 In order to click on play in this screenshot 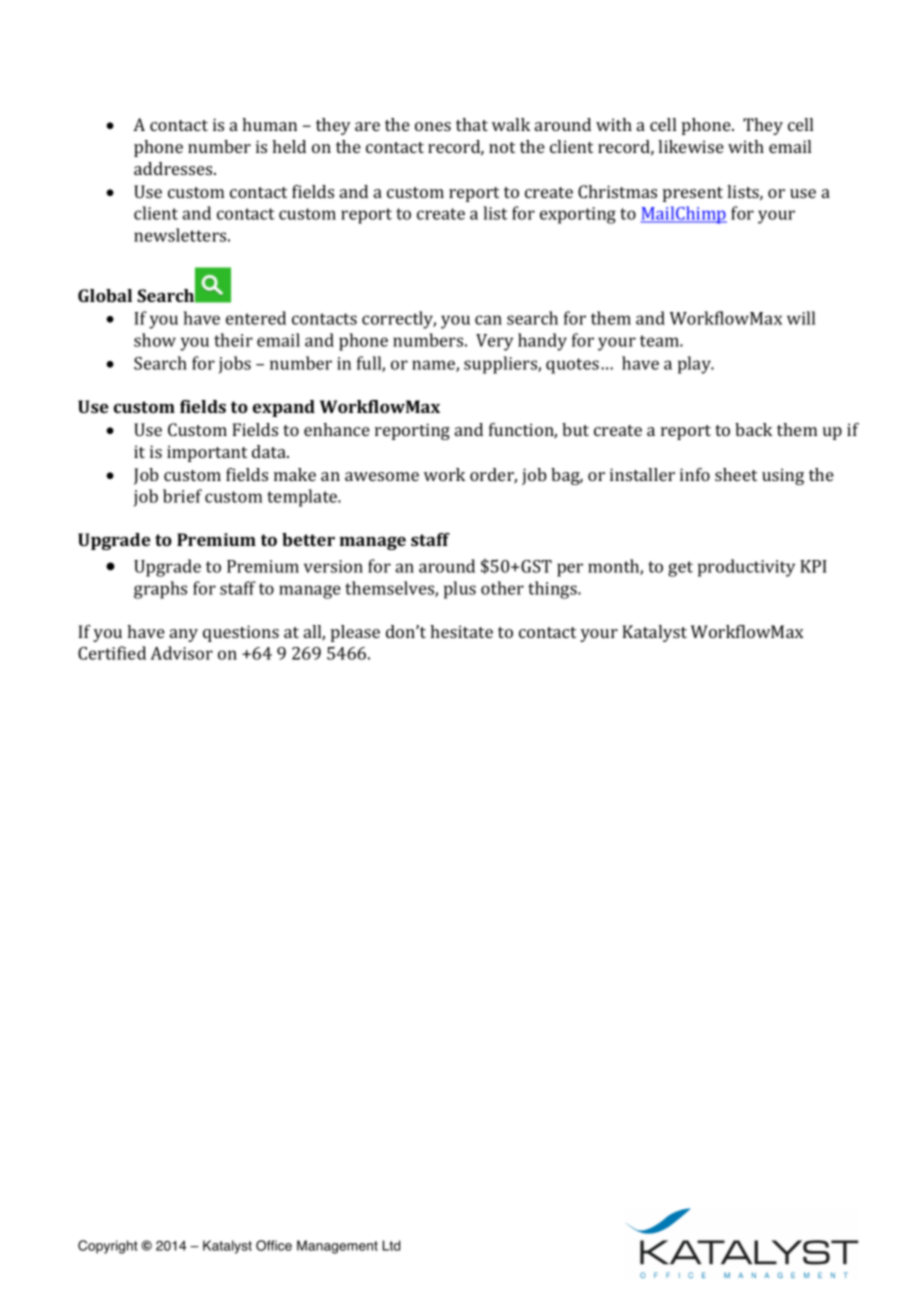, I will do `click(695, 365)`.
